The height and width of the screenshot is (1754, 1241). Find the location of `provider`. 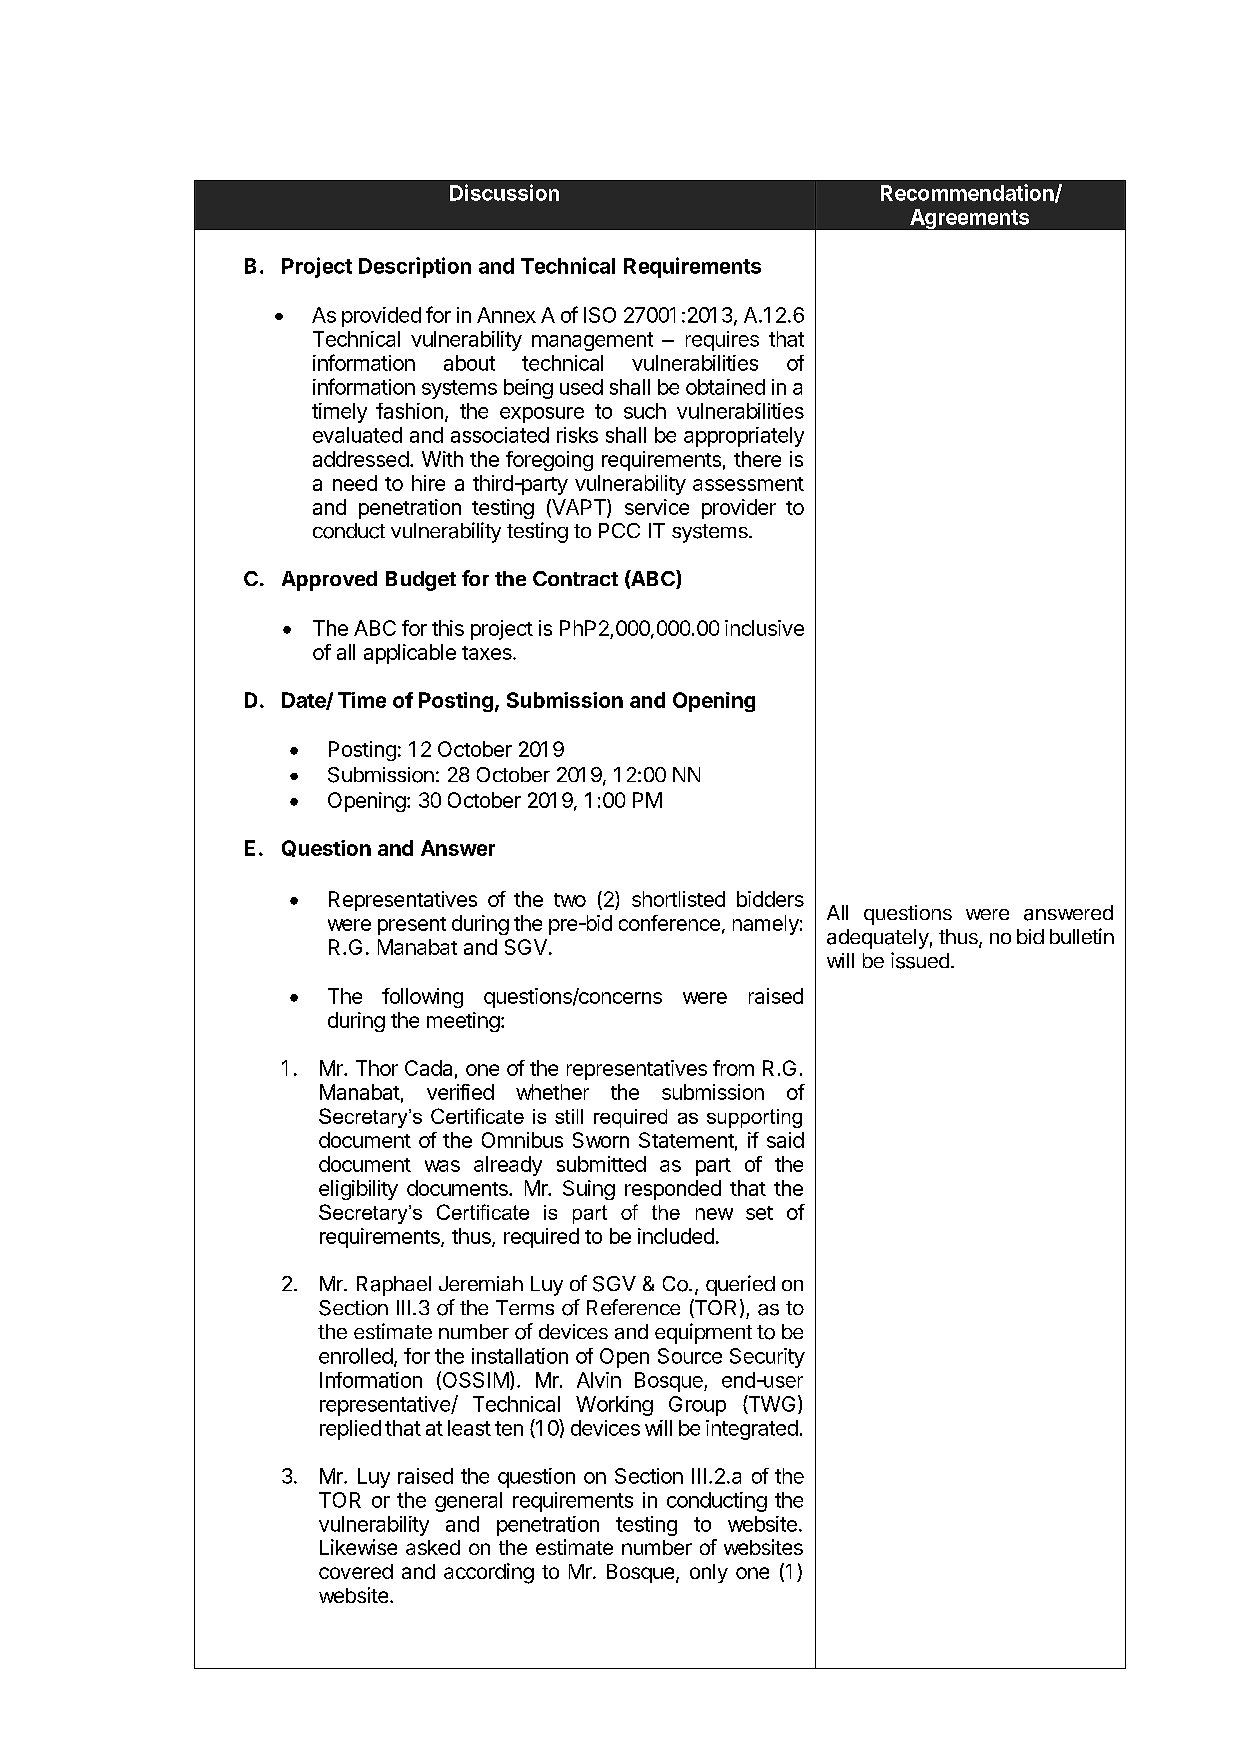

provider is located at coordinates (739, 509).
